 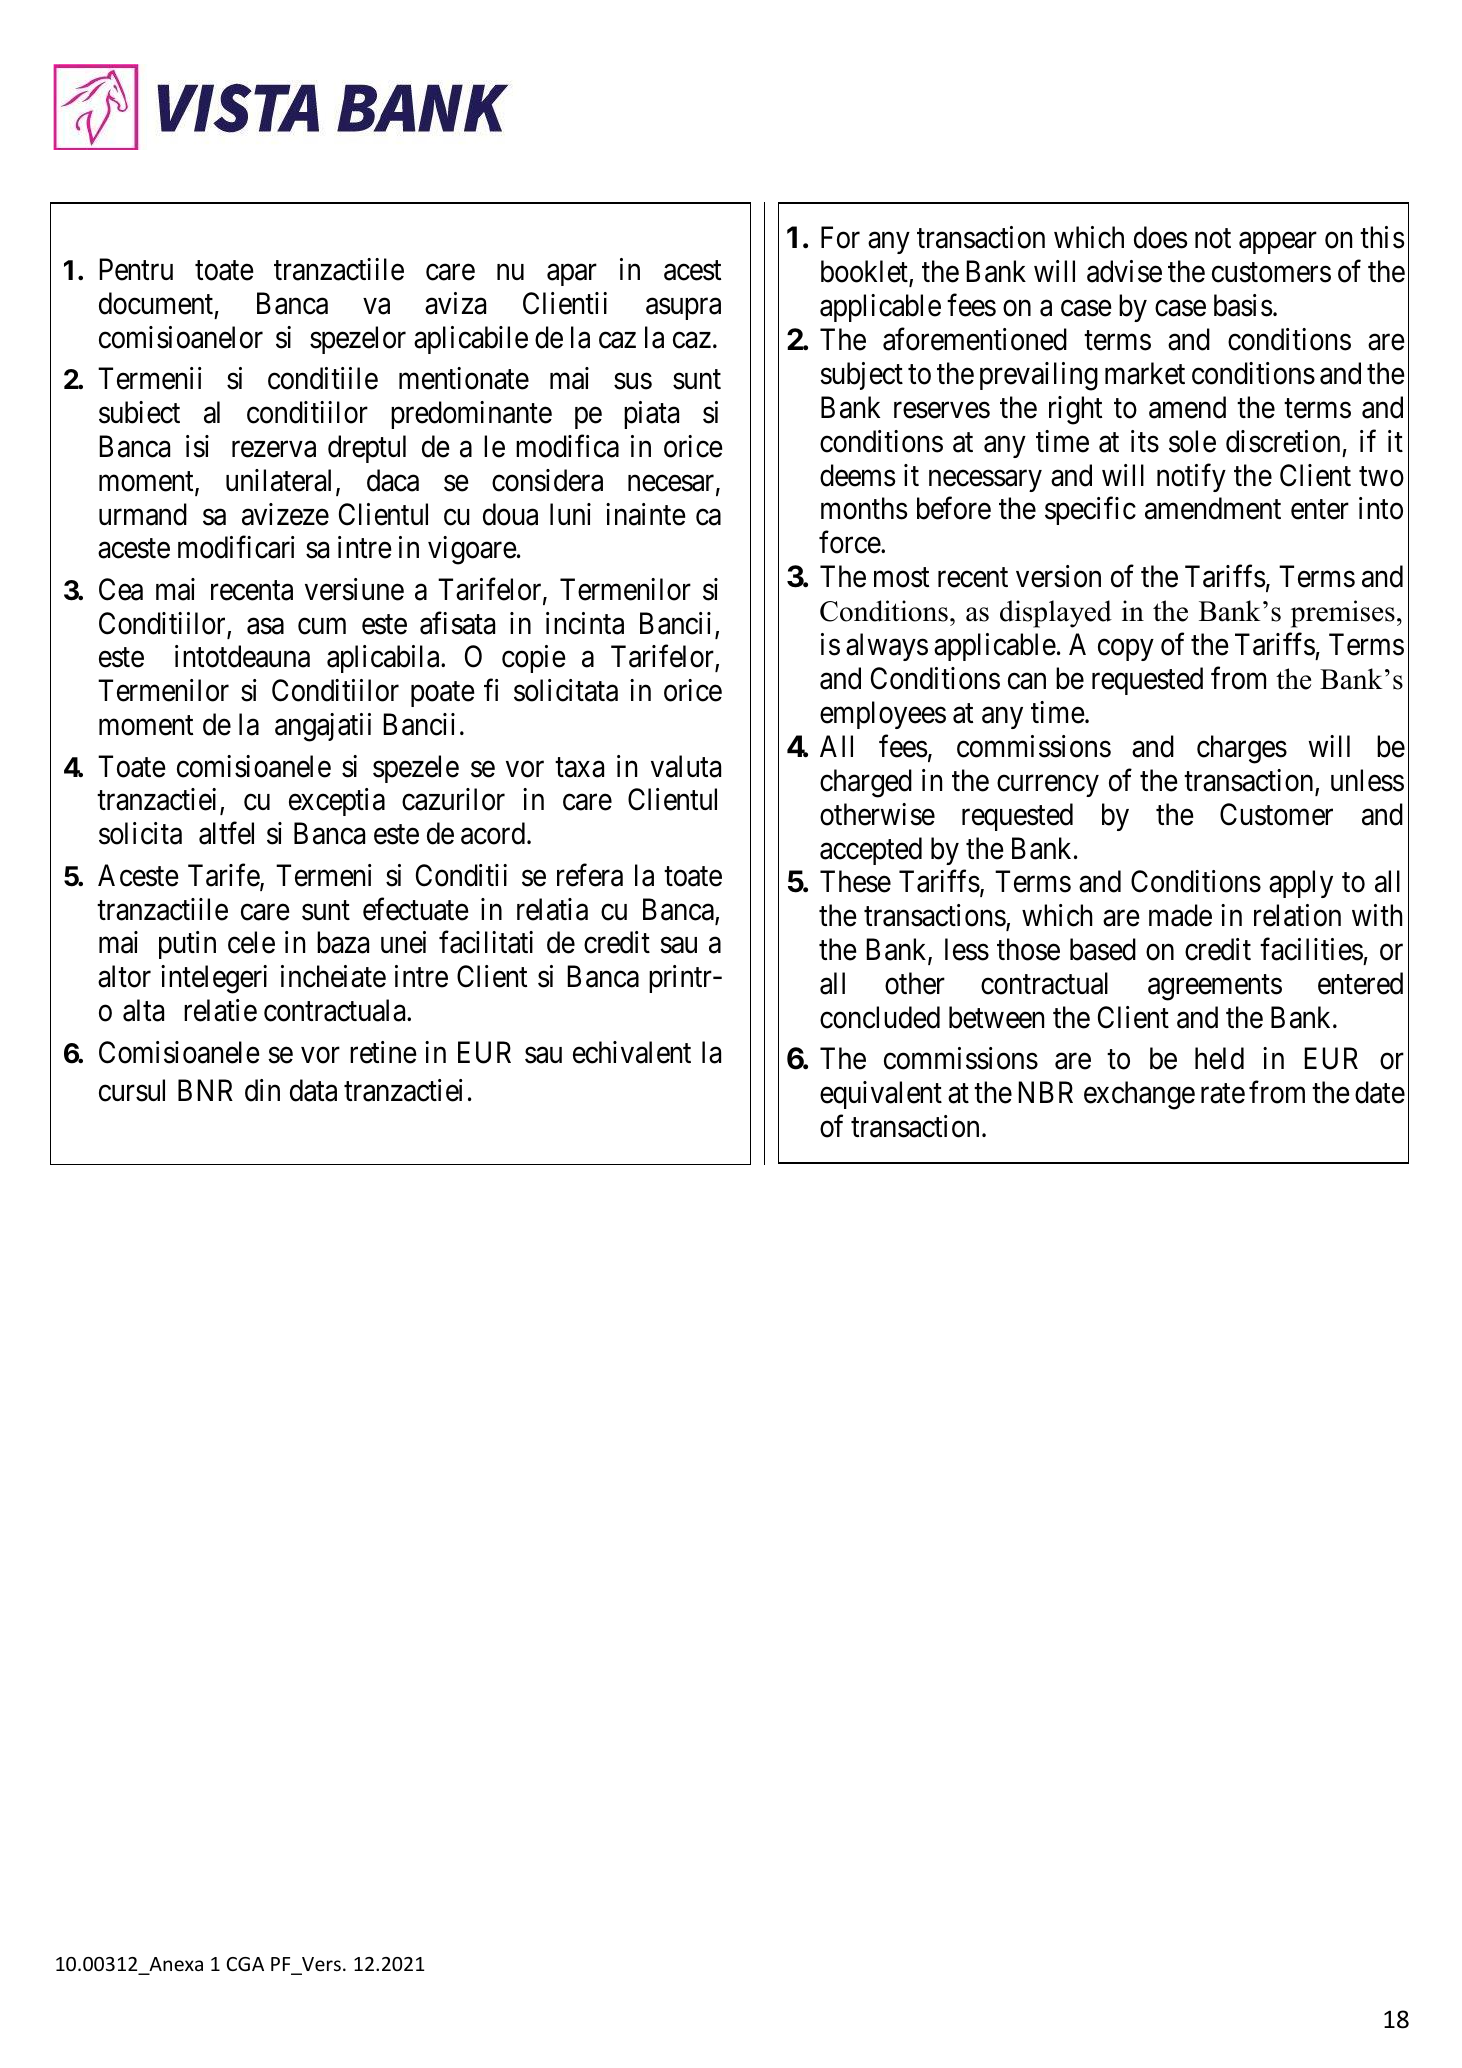 I want to click on Pentru, so click(x=136, y=269).
